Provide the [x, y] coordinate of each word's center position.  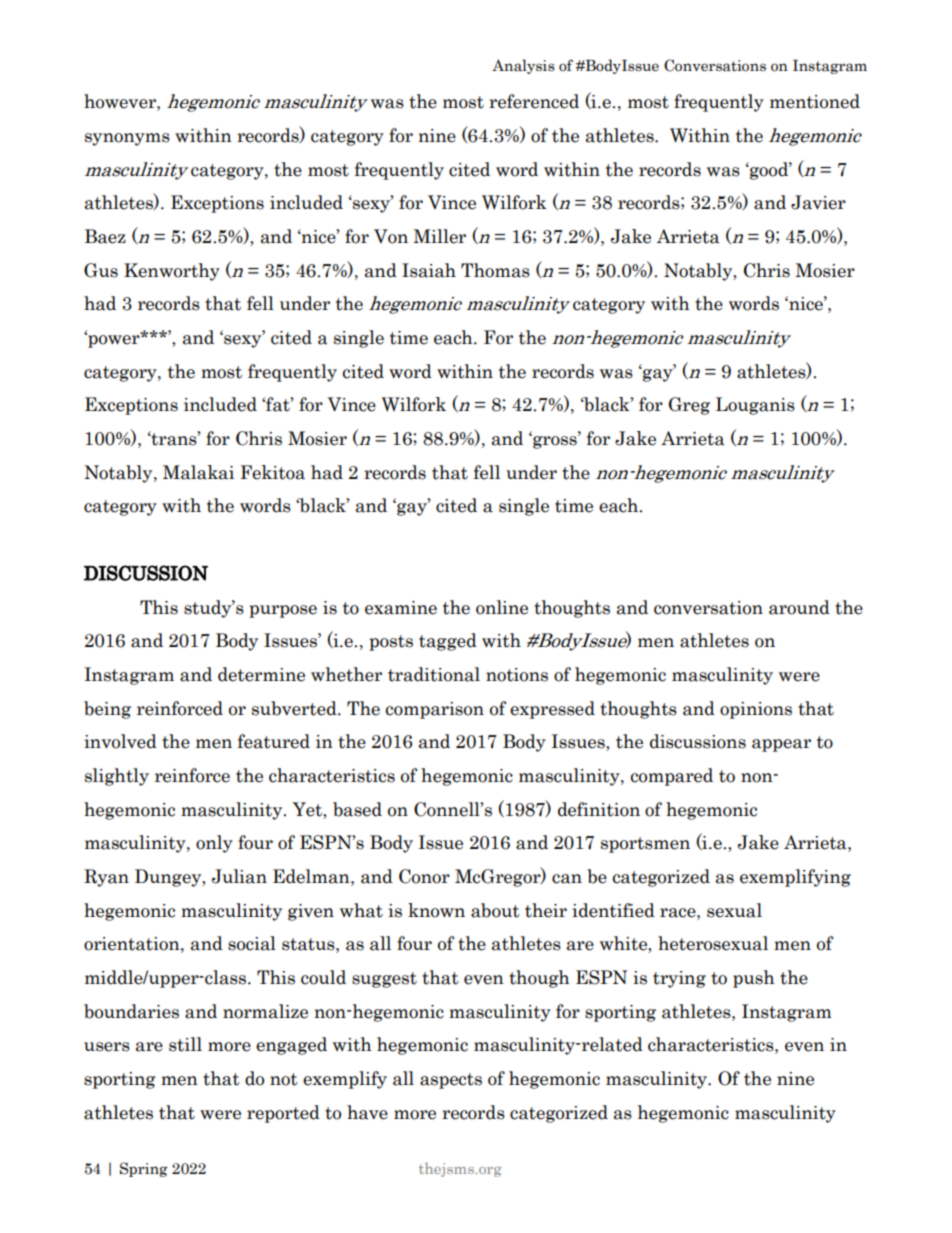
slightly [117, 777]
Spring [144, 1169]
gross [555, 441]
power [114, 340]
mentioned [815, 101]
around [799, 607]
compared [672, 777]
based [357, 809]
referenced [534, 101]
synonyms [127, 139]
